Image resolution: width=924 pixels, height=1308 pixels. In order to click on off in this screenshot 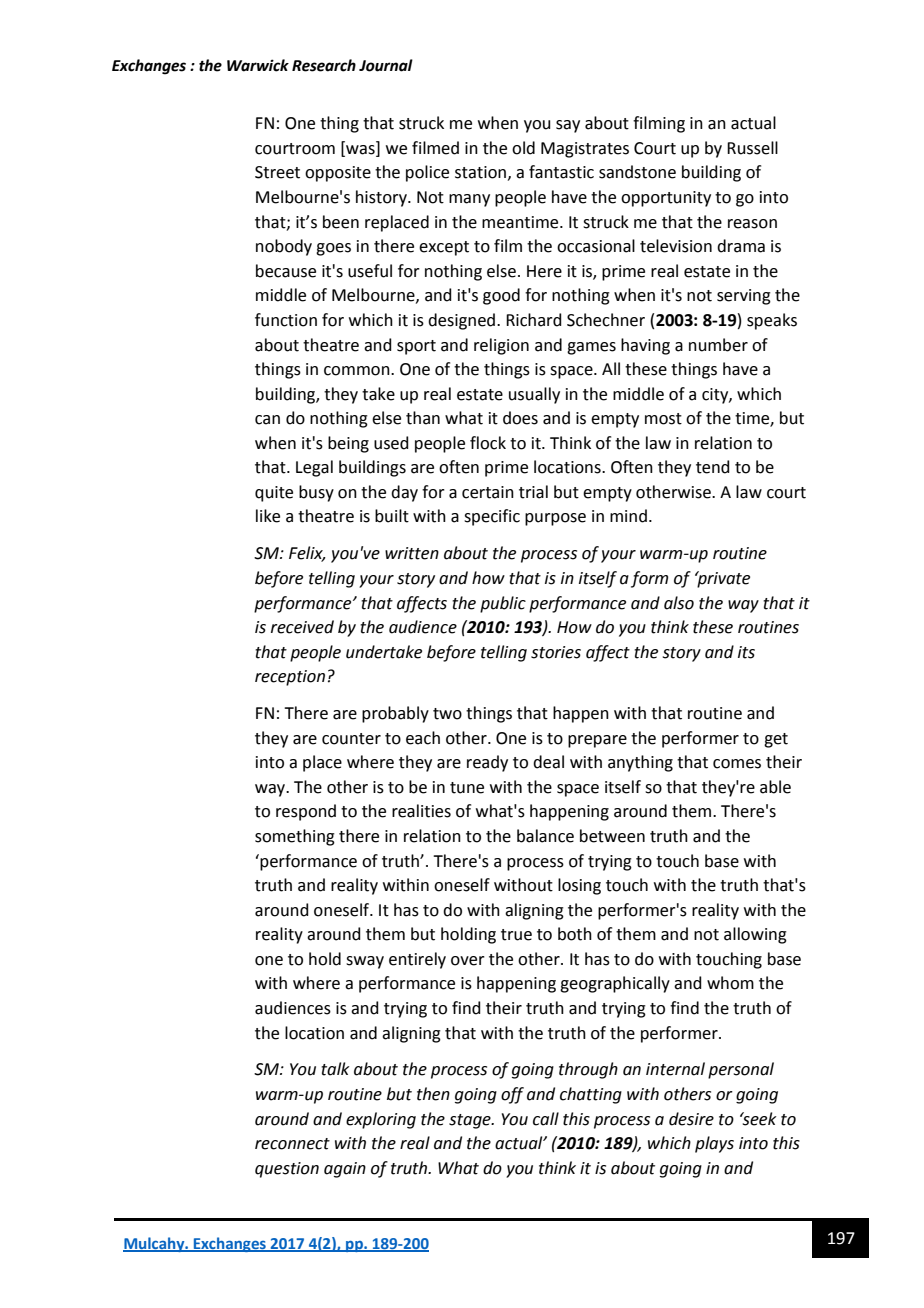, I will do `click(512, 1095)`.
